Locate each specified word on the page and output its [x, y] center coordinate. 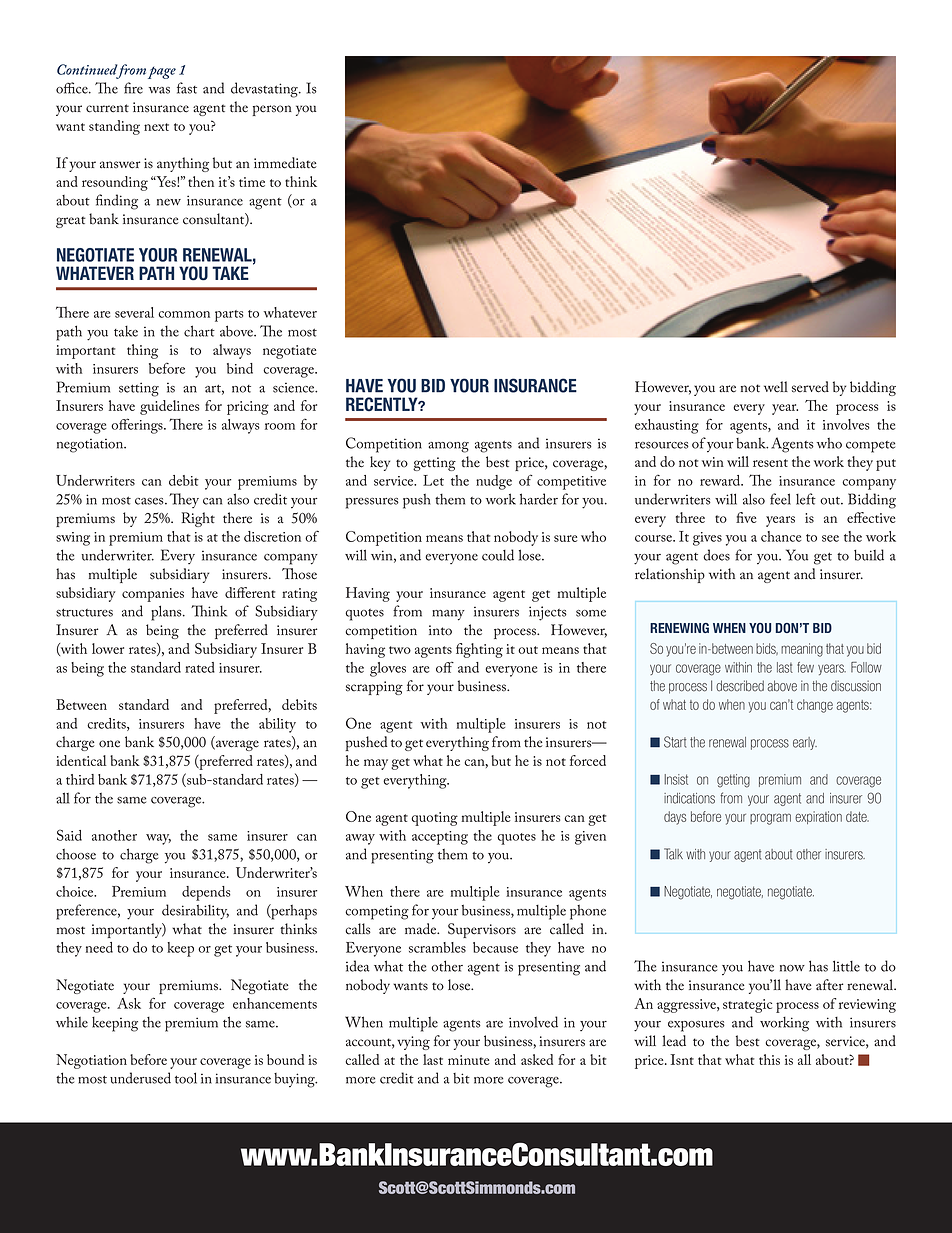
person [272, 110]
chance [781, 536]
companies [153, 595]
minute [469, 1060]
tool [186, 1078]
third [80, 779]
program [770, 819]
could [498, 555]
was [159, 90]
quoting [434, 819]
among [448, 447]
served [810, 387]
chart [199, 331]
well [776, 387]
